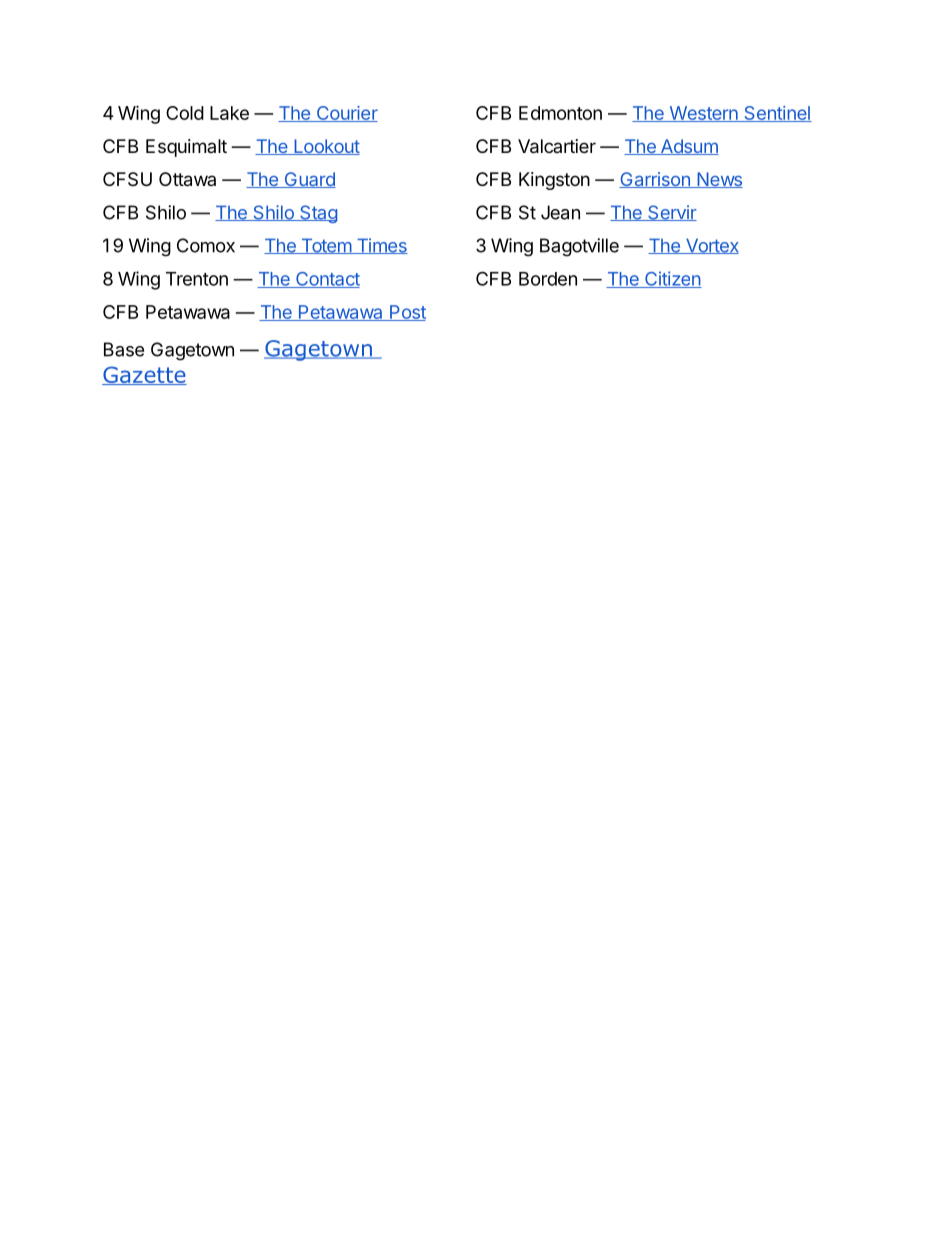 The height and width of the screenshot is (1233, 952). I want to click on Post, so click(407, 313).
